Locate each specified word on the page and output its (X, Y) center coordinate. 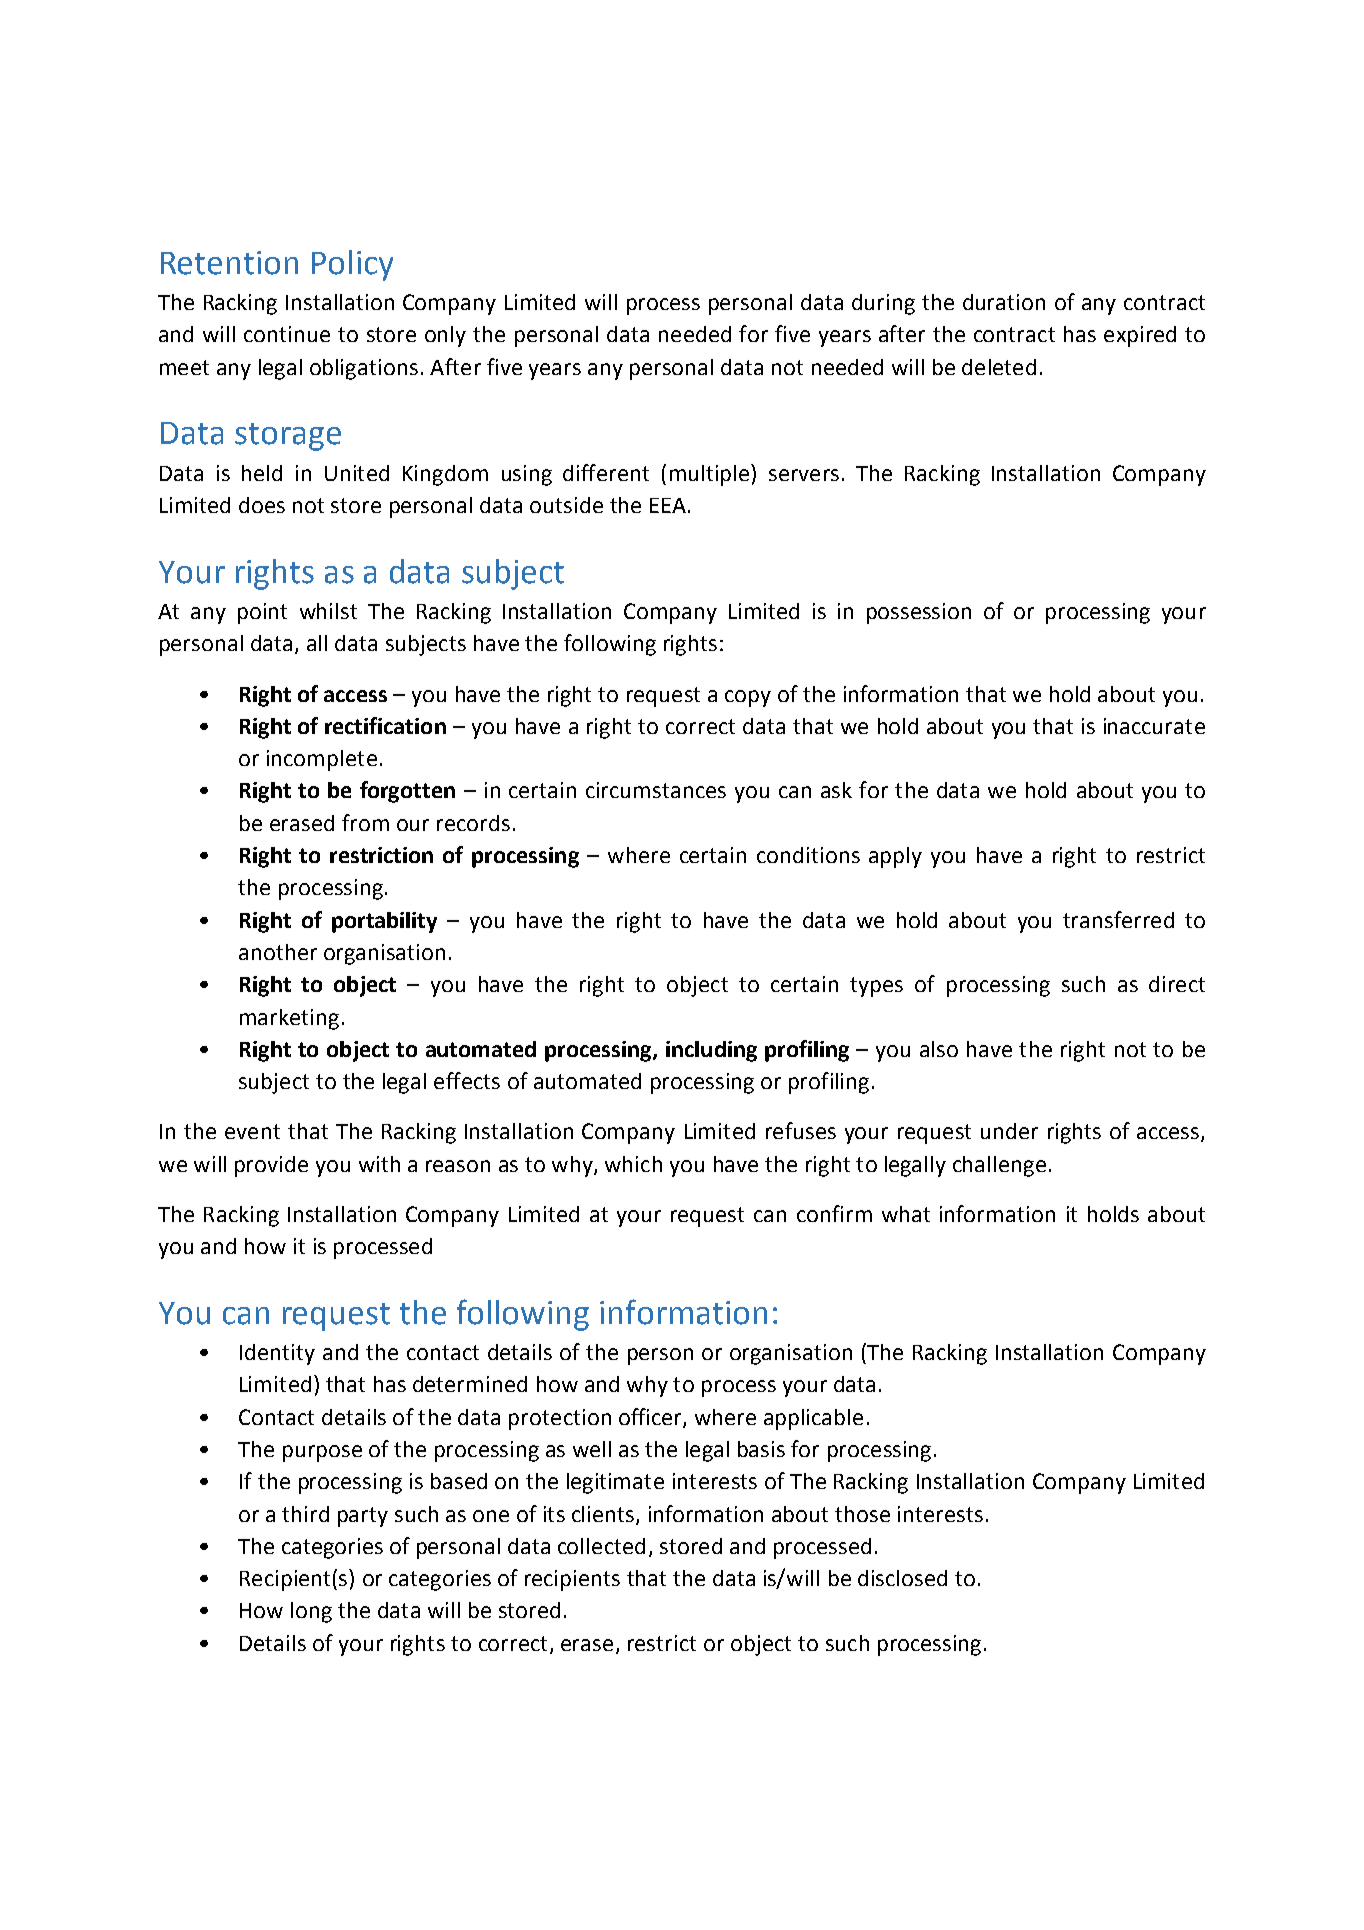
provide (271, 1166)
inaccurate (1154, 726)
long (311, 1612)
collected (601, 1546)
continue (287, 334)
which (633, 1164)
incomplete (322, 760)
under (1009, 1131)
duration (1004, 302)
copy (748, 698)
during (883, 304)
